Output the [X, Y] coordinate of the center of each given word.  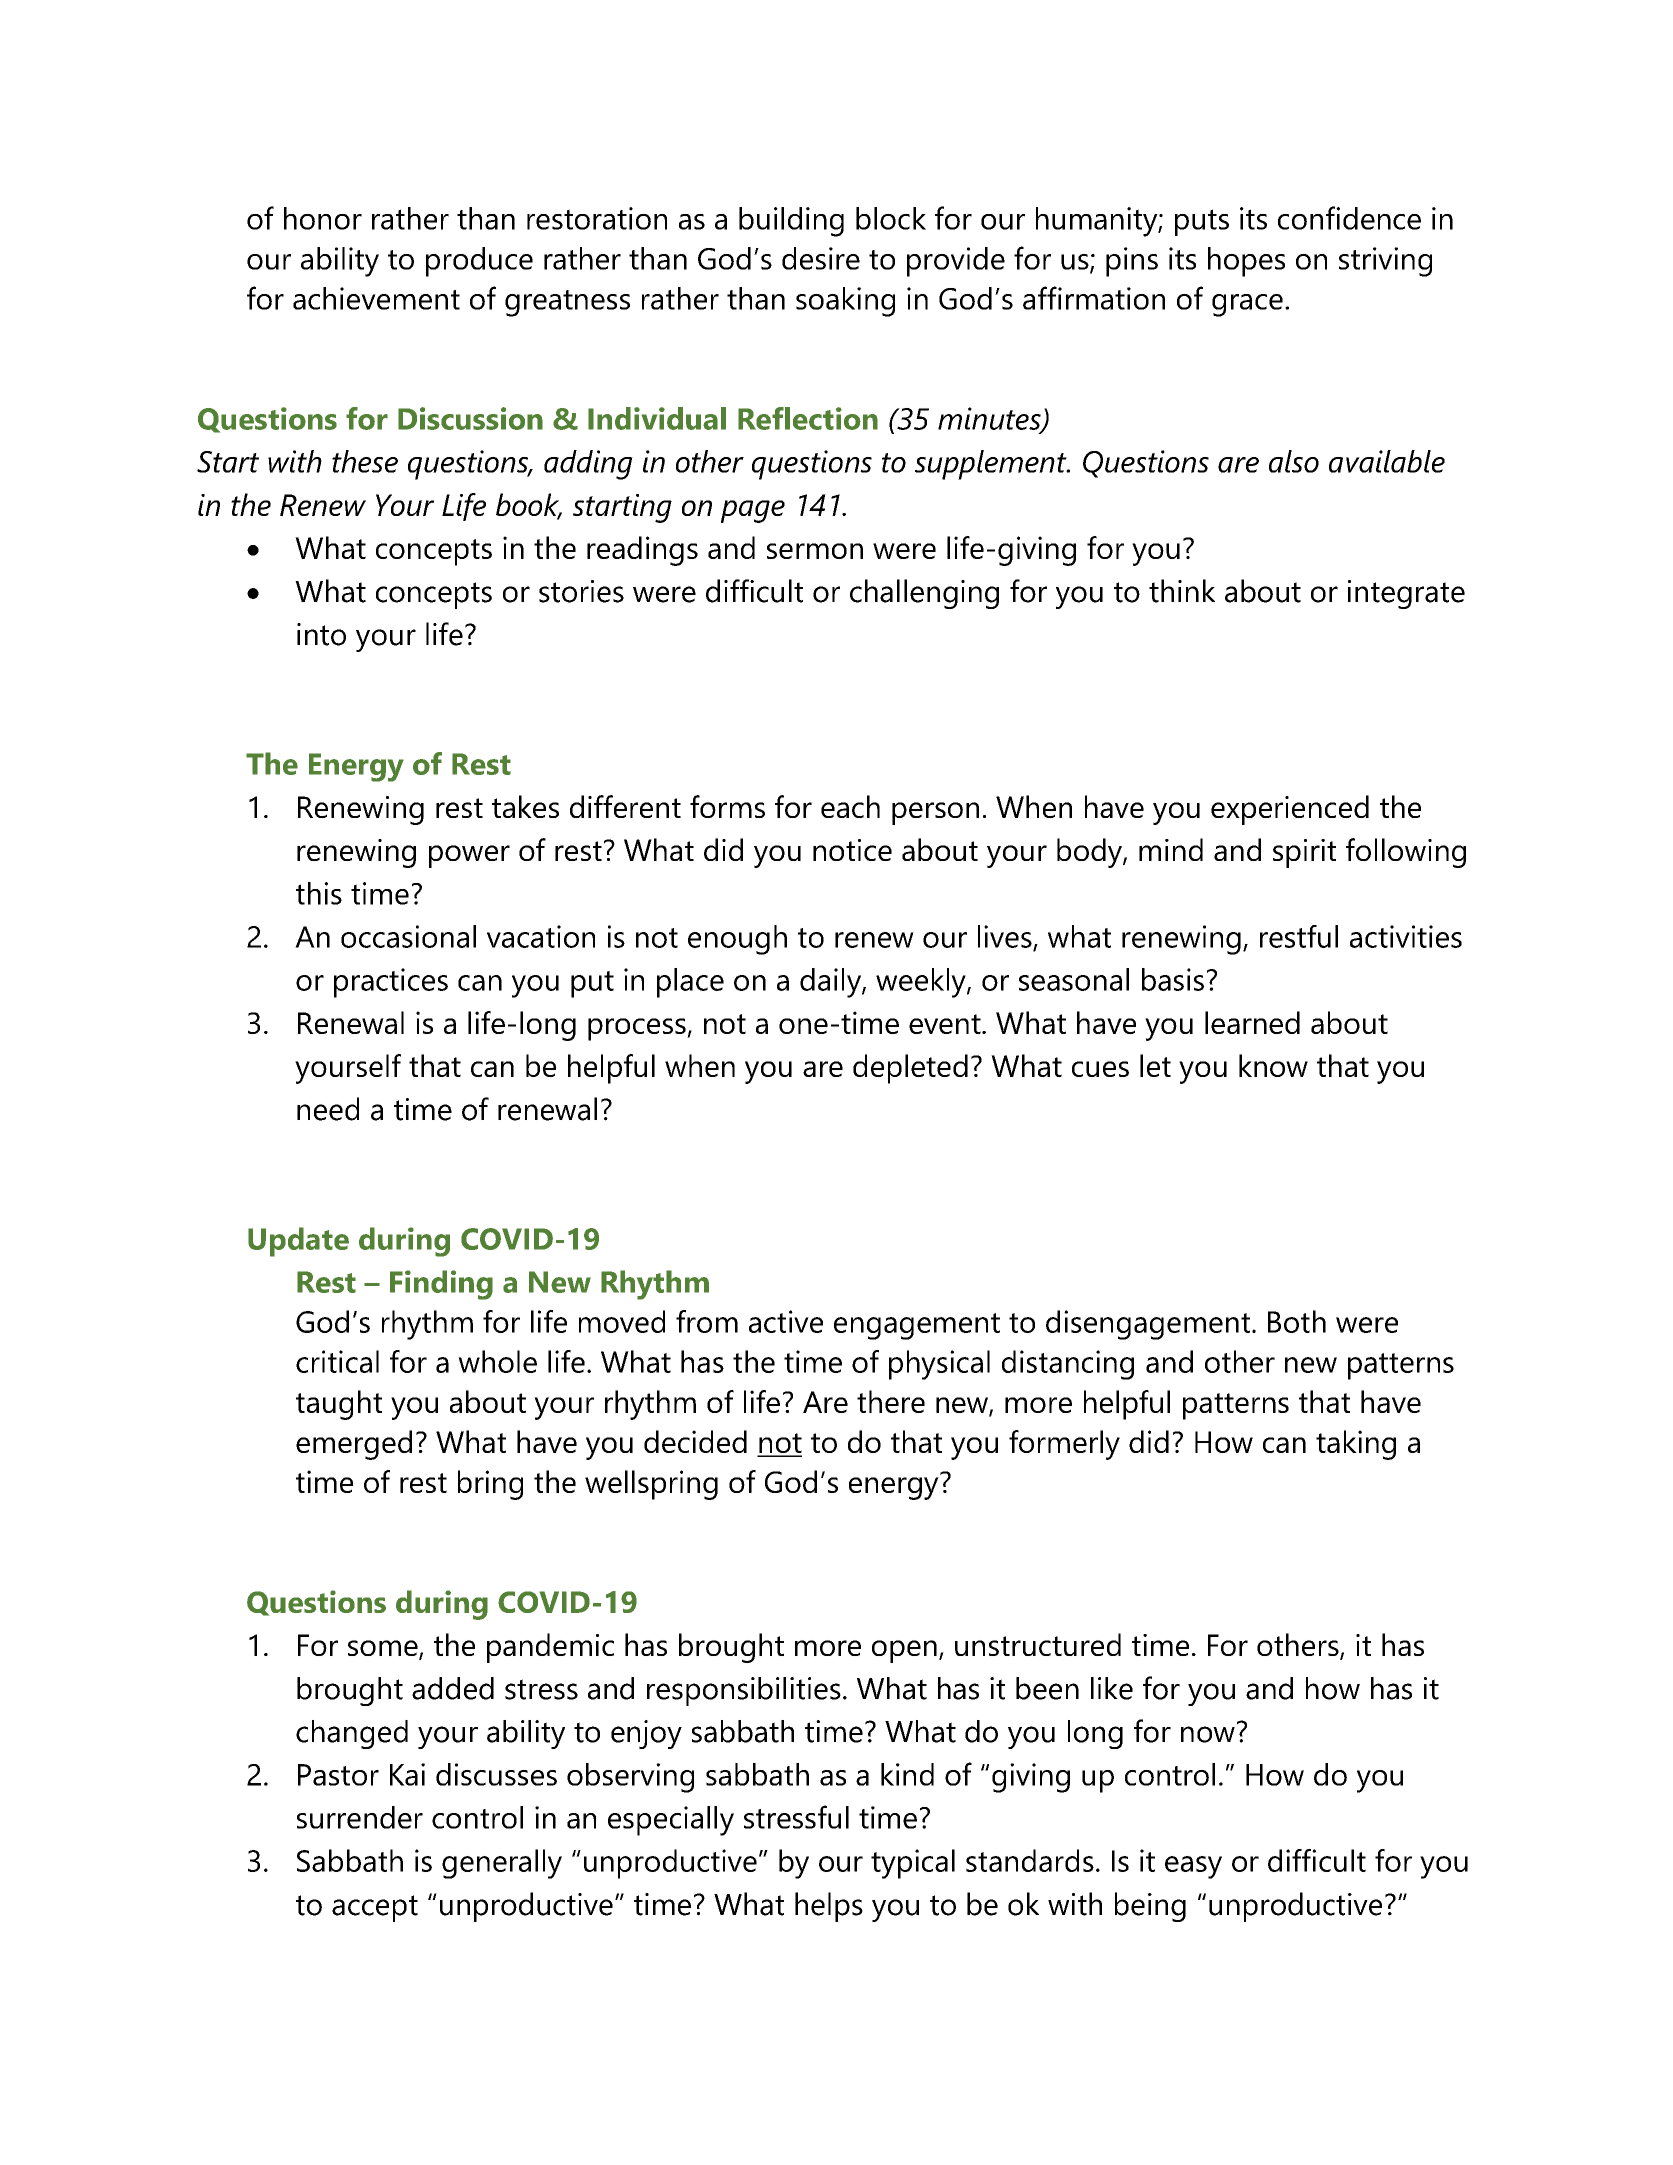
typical [913, 1864]
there [891, 1401]
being [1150, 1907]
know [1273, 1065]
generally [502, 1864]
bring [490, 1485]
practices [391, 983]
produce [479, 262]
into [321, 634]
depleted [910, 1069]
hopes [1246, 262]
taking [1356, 1445]
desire [821, 258]
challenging [924, 594]
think [1182, 591]
